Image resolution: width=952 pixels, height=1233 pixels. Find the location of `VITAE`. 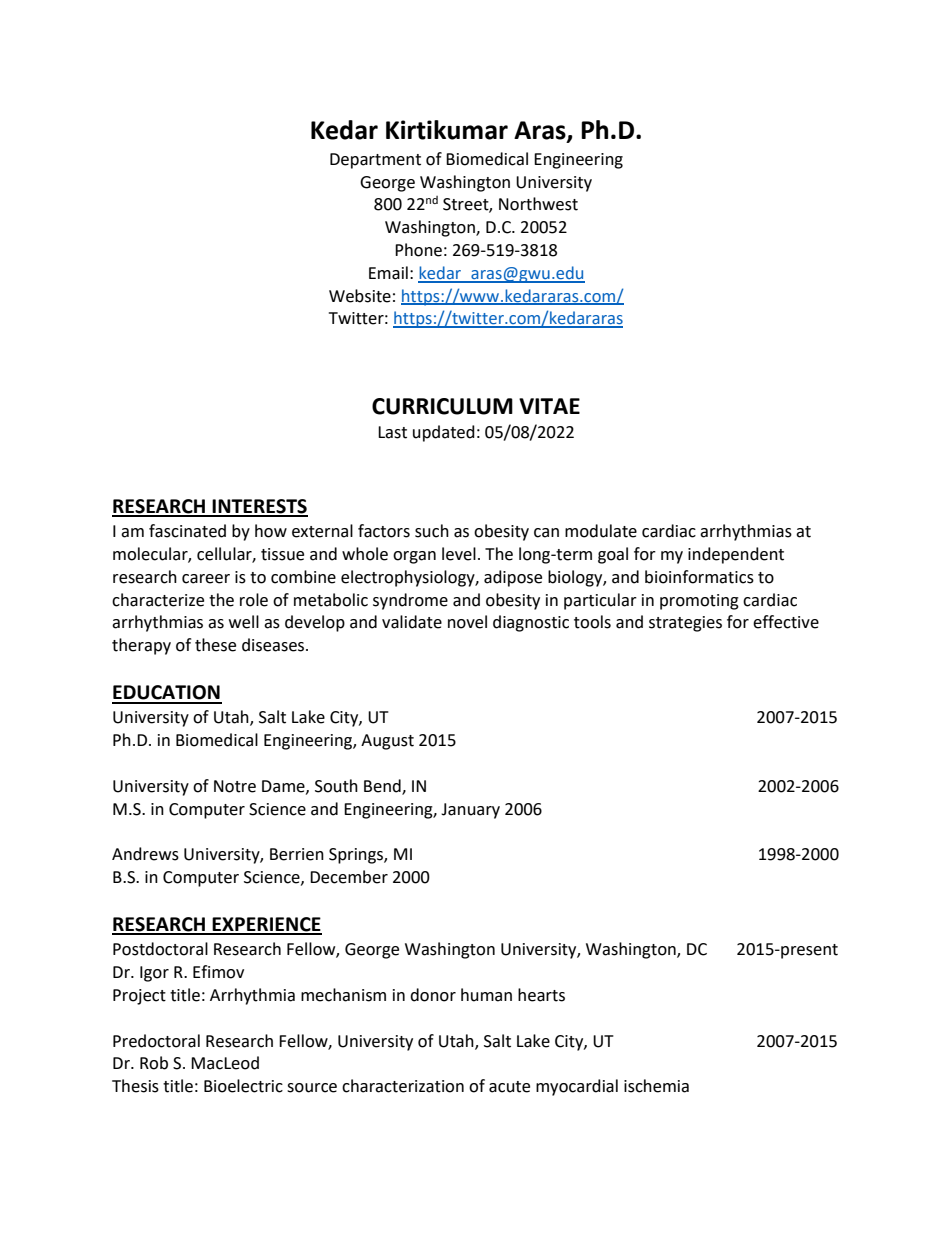

VITAE is located at coordinates (549, 406).
